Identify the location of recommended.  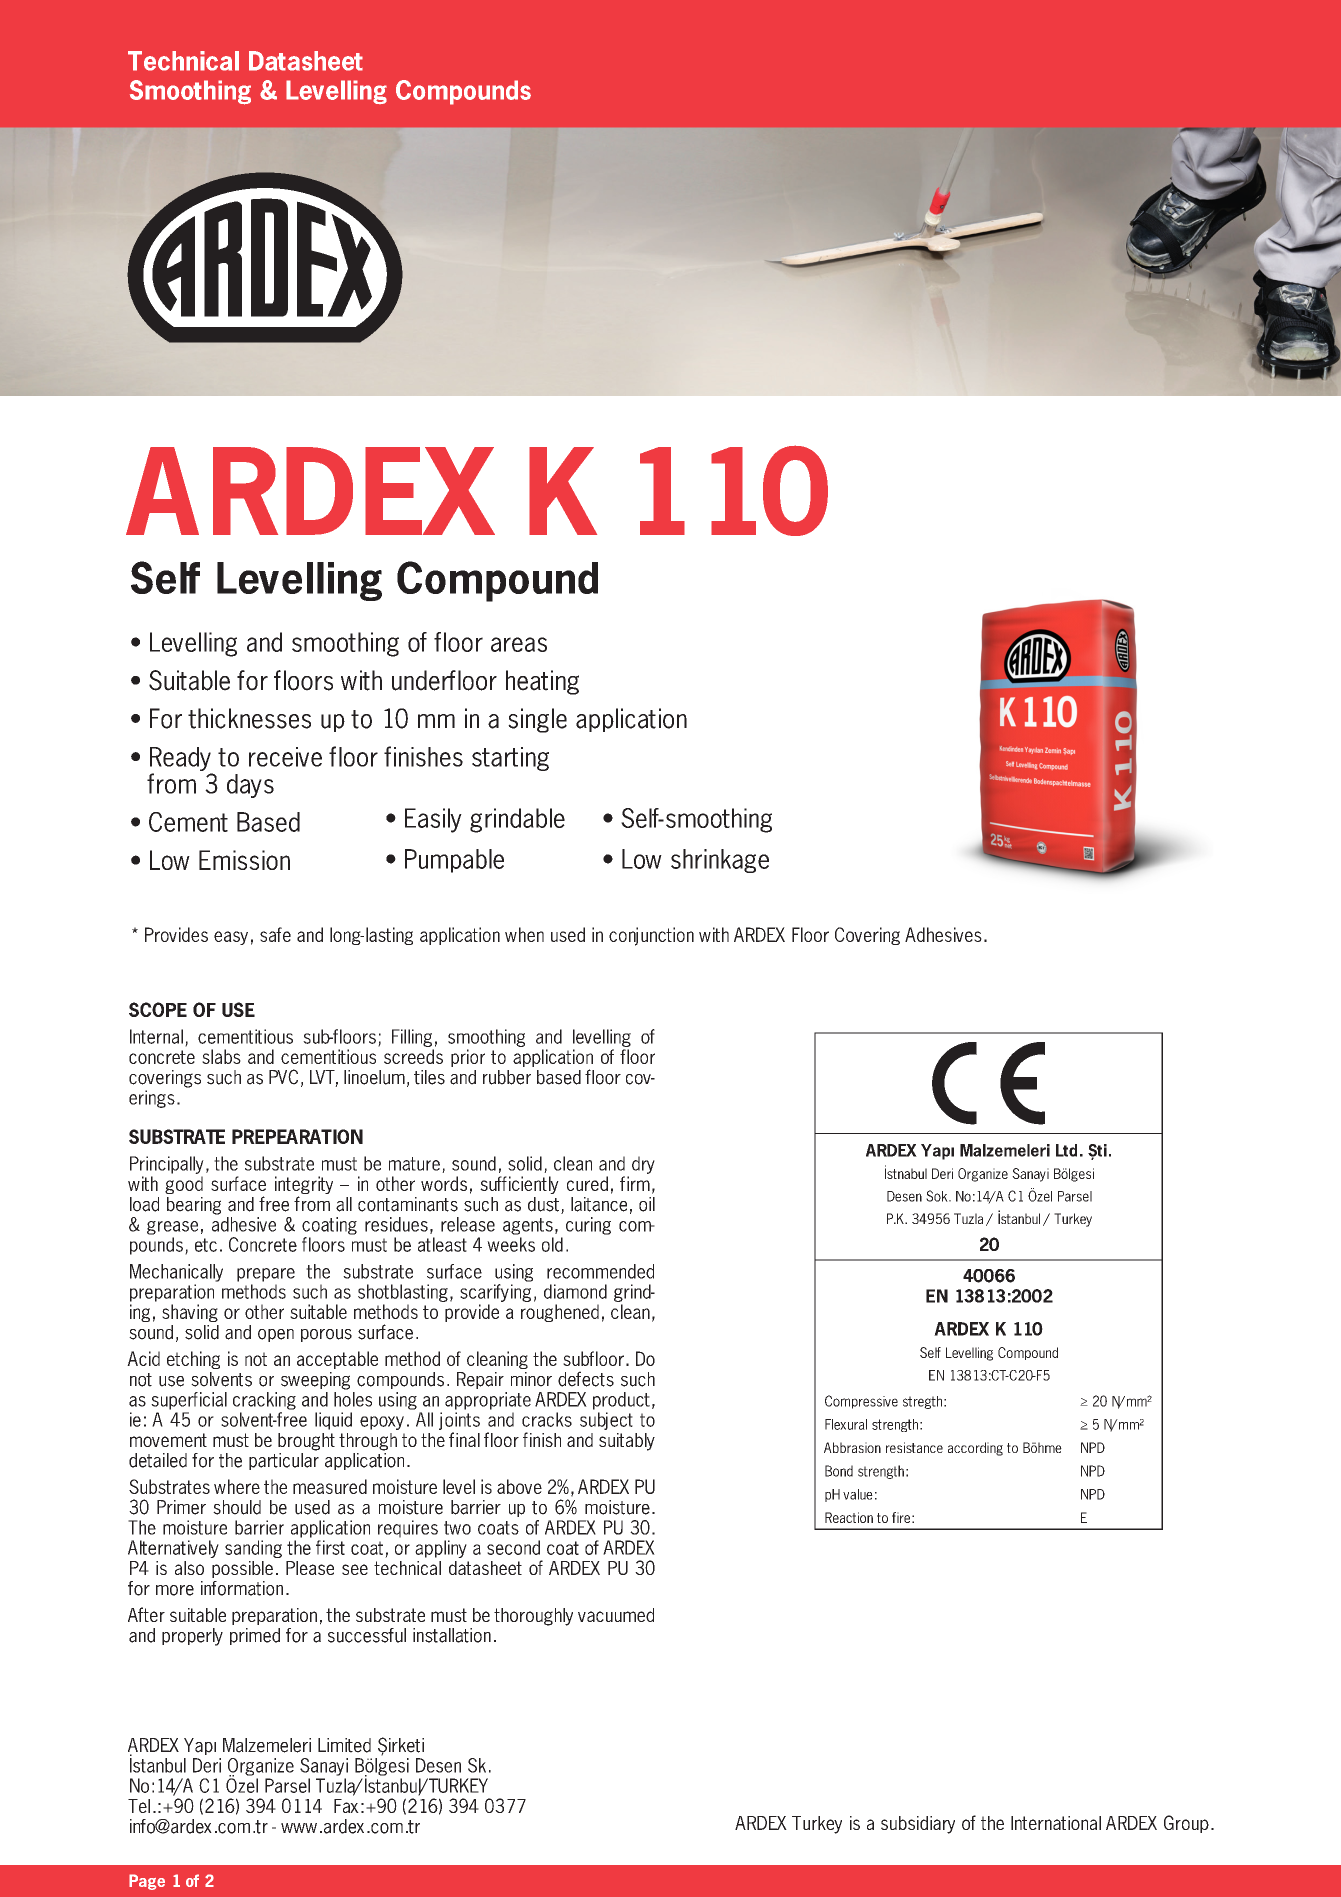
(600, 1271).
